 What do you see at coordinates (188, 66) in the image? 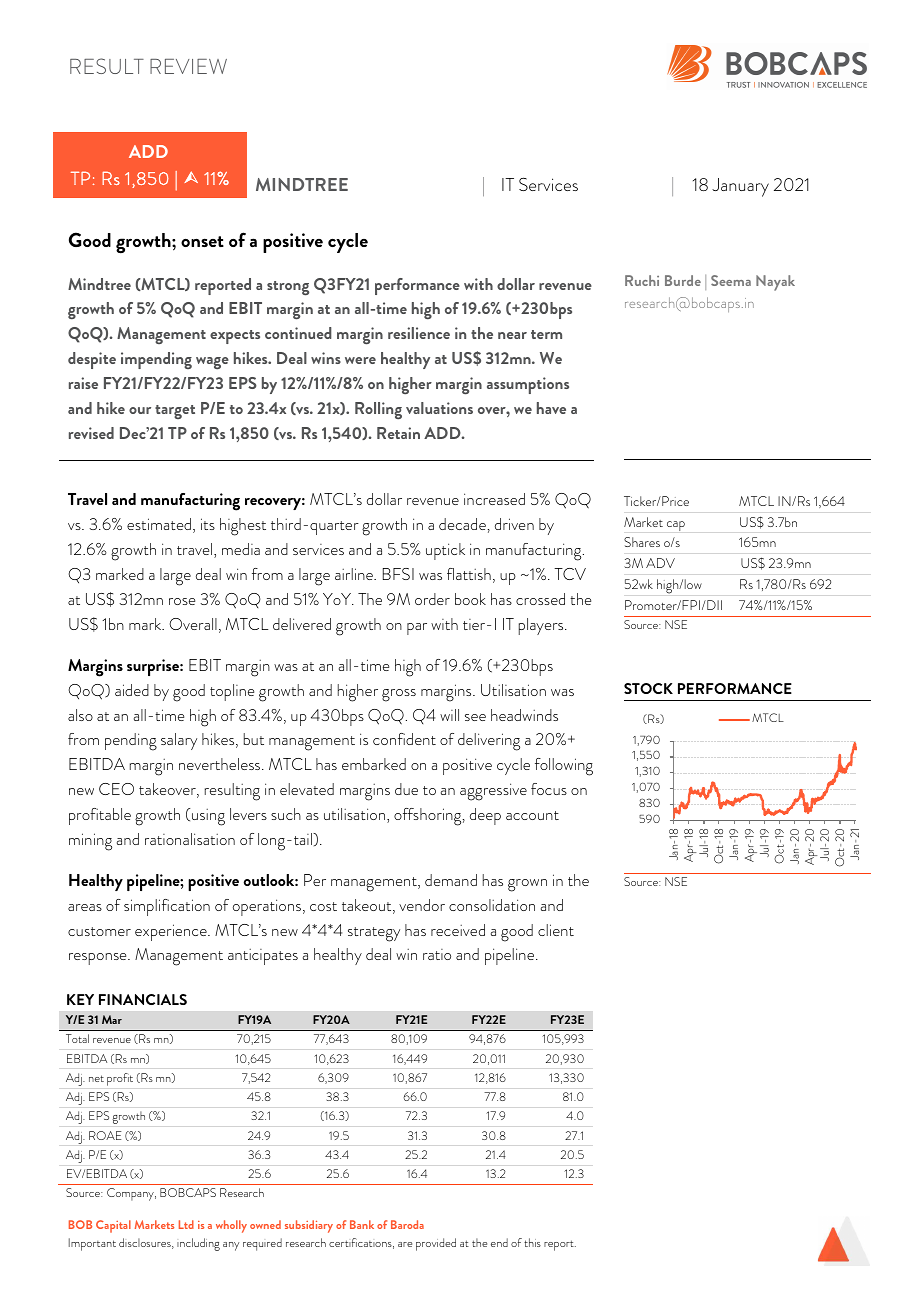
I see `REVIEW` at bounding box center [188, 66].
